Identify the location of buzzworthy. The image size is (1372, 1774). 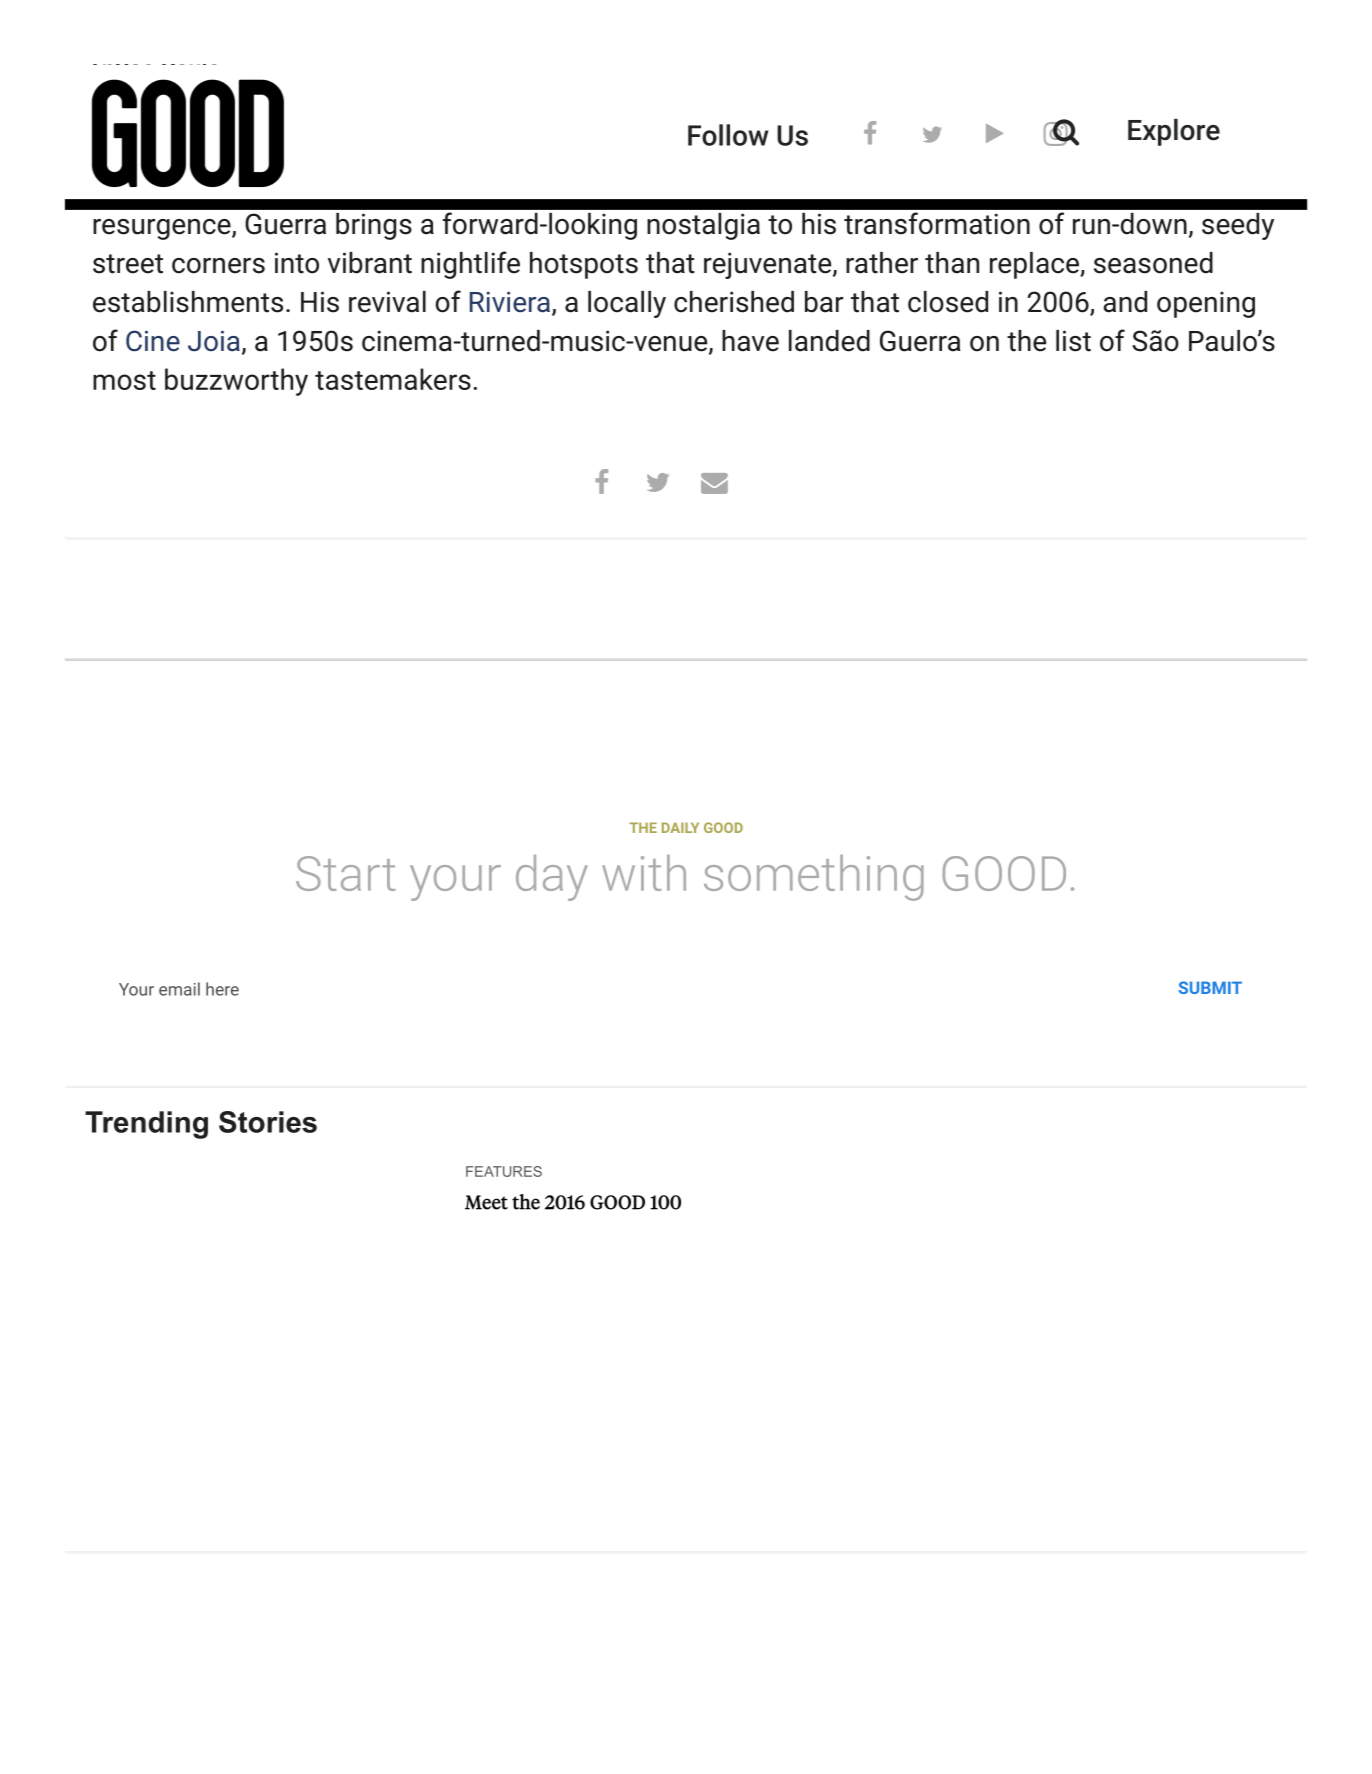
(236, 382).
